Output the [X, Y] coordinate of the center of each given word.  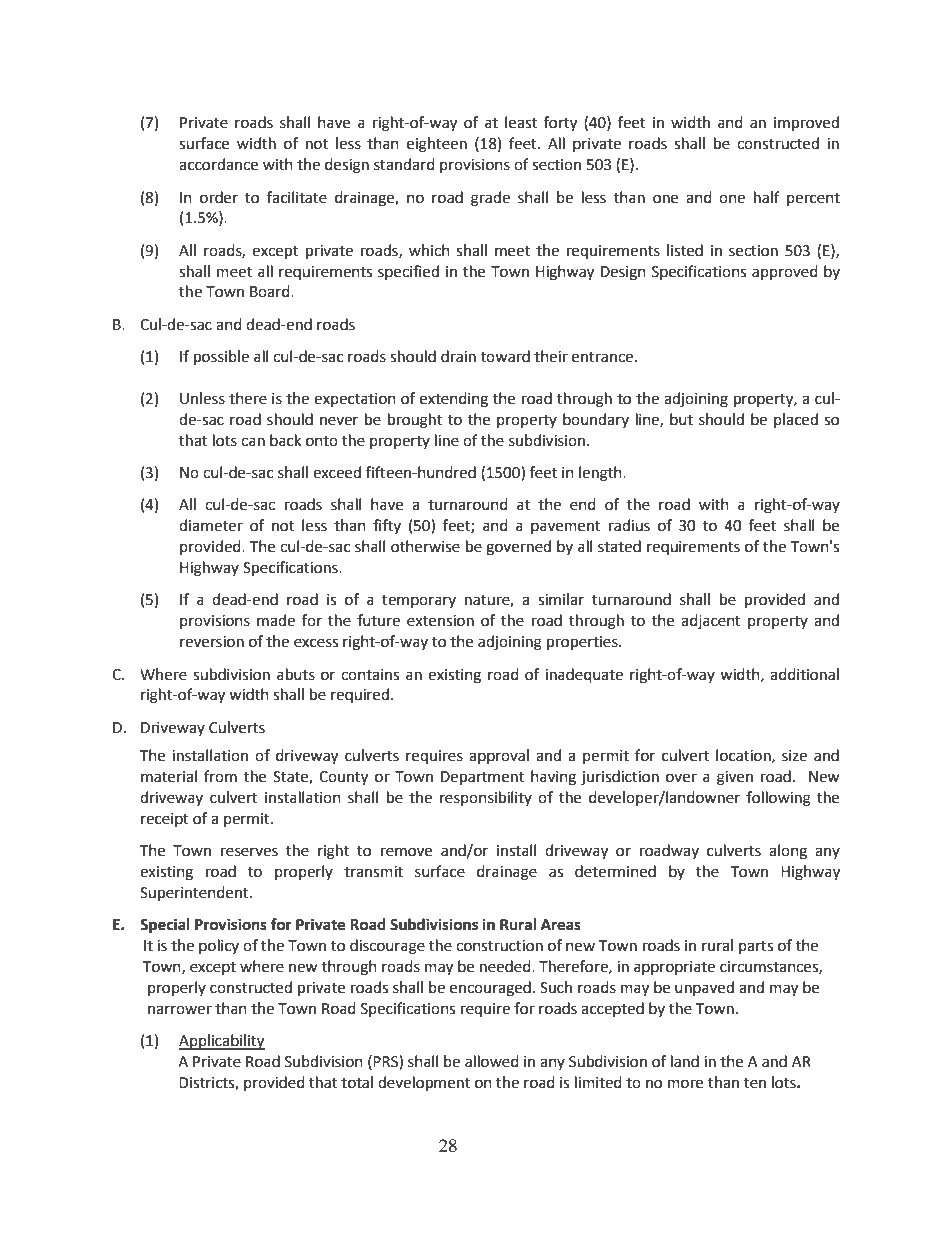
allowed [492, 1061]
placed [796, 420]
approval [499, 756]
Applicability [222, 1042]
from [220, 776]
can [253, 442]
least [521, 122]
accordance [218, 164]
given [735, 778]
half [767, 197]
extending [454, 400]
